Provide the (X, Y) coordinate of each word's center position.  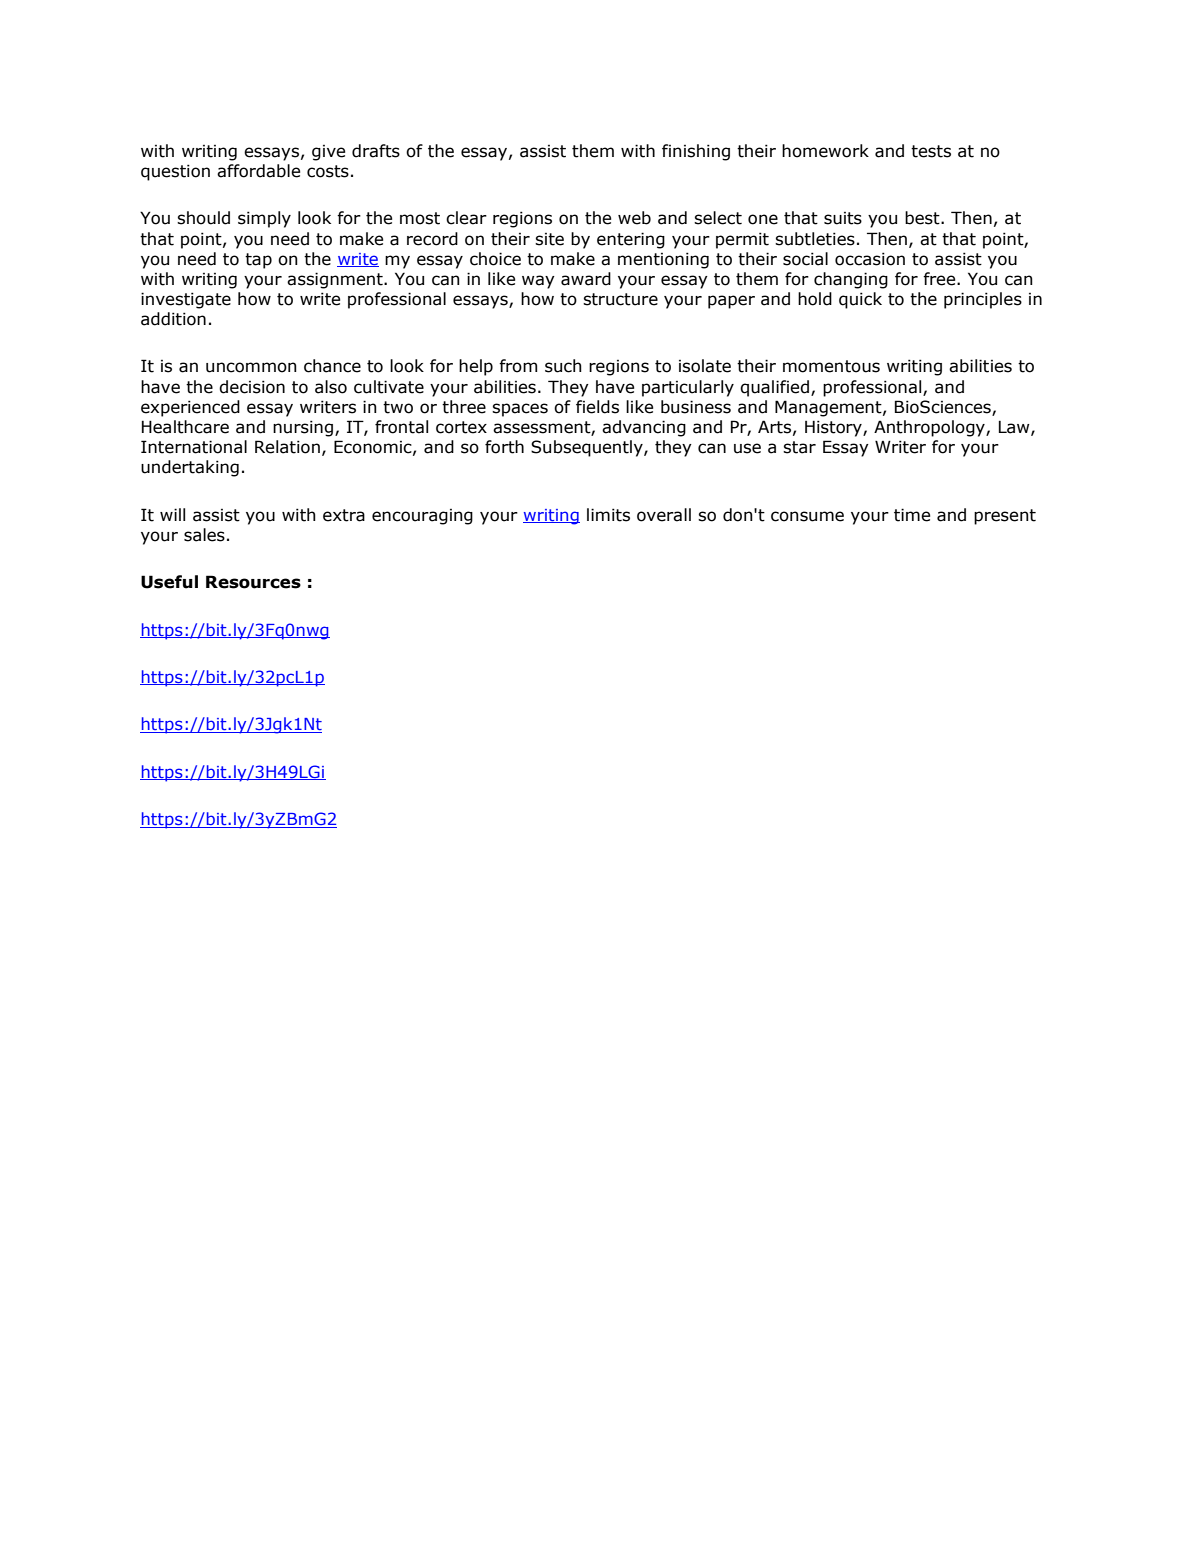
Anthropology (930, 428)
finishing (696, 152)
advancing (644, 428)
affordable (258, 171)
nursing (303, 428)
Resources (253, 582)
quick (860, 300)
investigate (186, 300)
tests (931, 151)
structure (620, 299)
